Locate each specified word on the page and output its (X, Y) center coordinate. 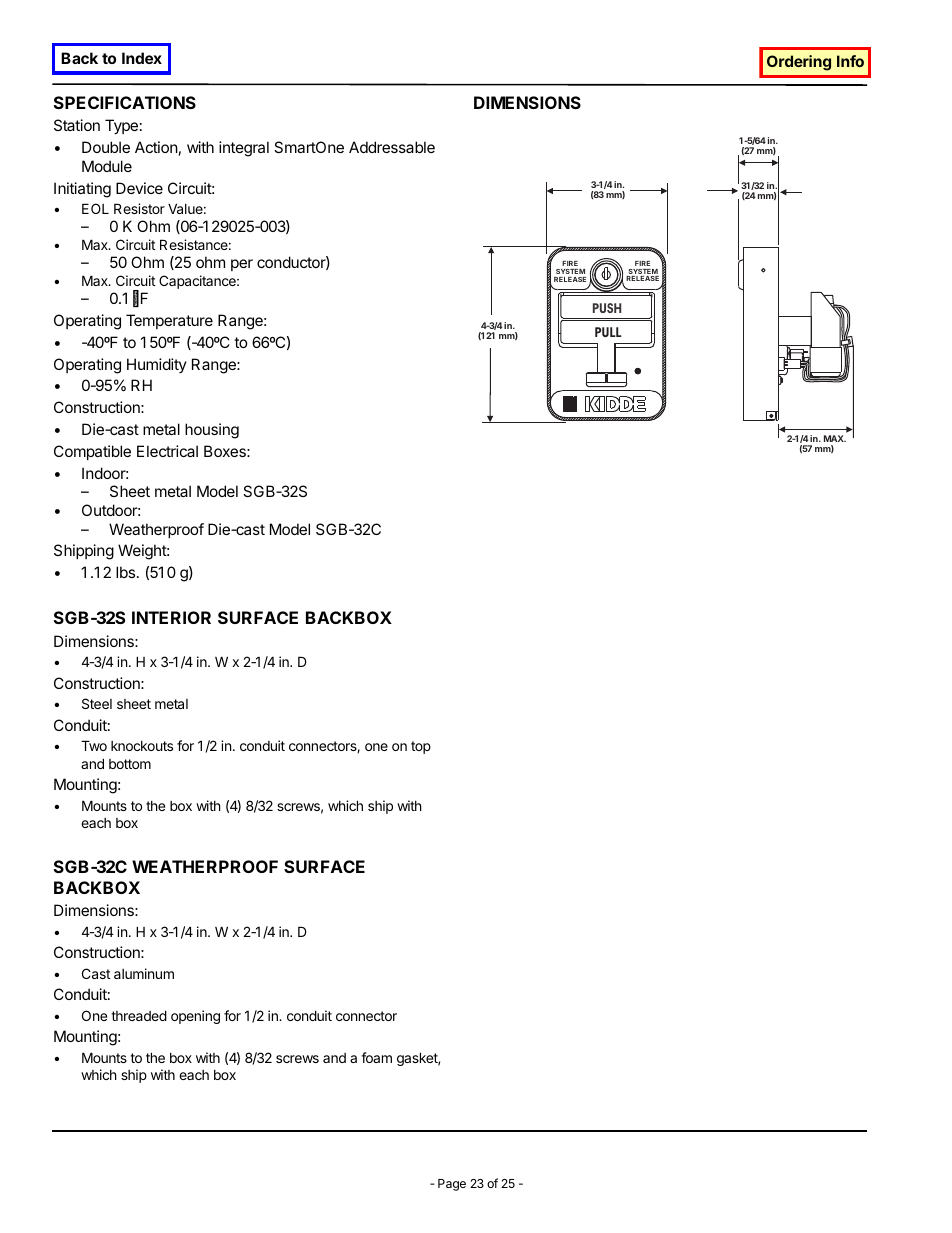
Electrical (167, 451)
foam (376, 1057)
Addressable (392, 147)
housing (212, 431)
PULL (608, 332)
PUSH (607, 308)
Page (452, 1185)
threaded (139, 1015)
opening (195, 1017)
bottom (130, 764)
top (421, 747)
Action (156, 147)
